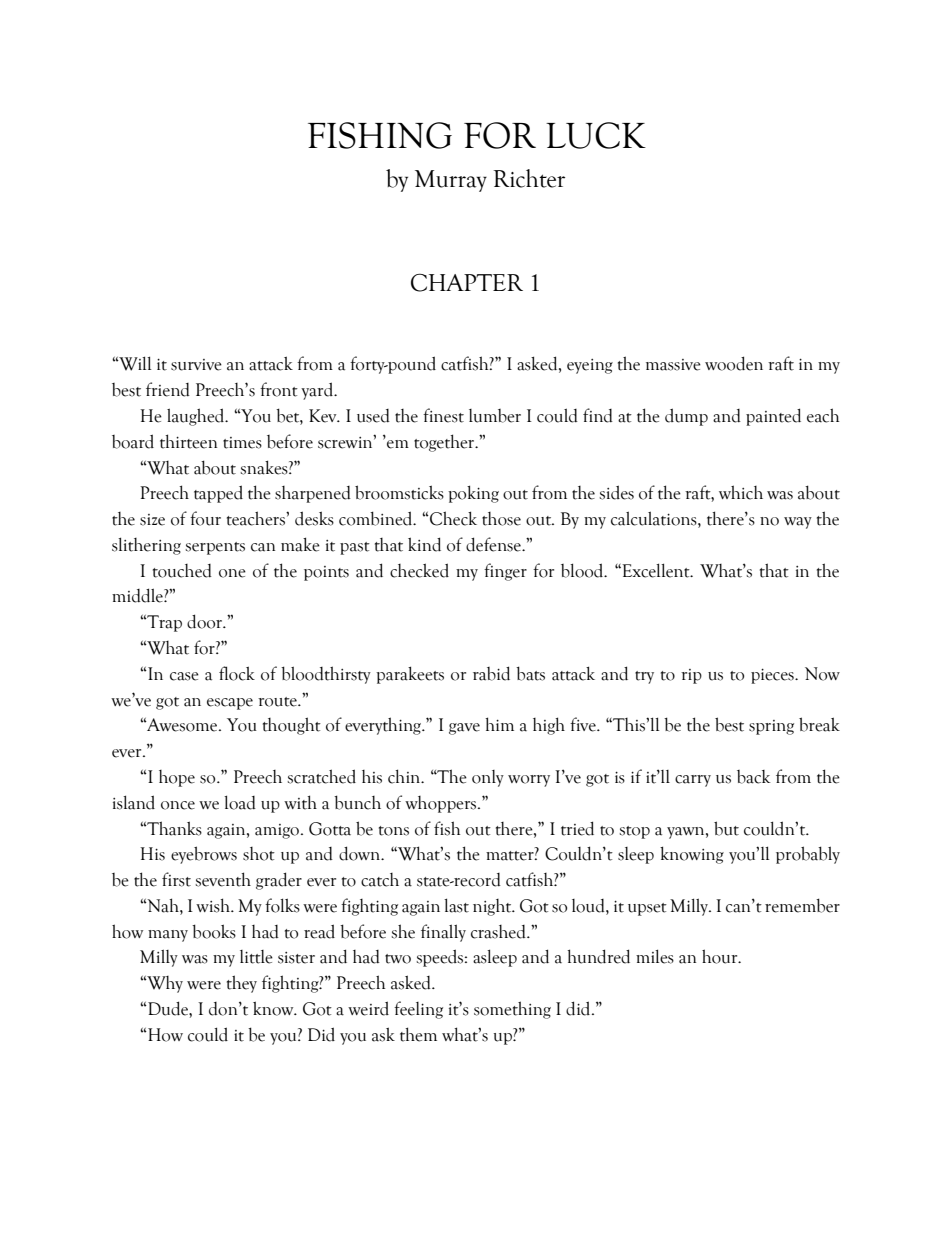 This screenshot has height=1233, width=952. Describe the element at coordinates (505, 572) in the screenshot. I see `finger` at that location.
